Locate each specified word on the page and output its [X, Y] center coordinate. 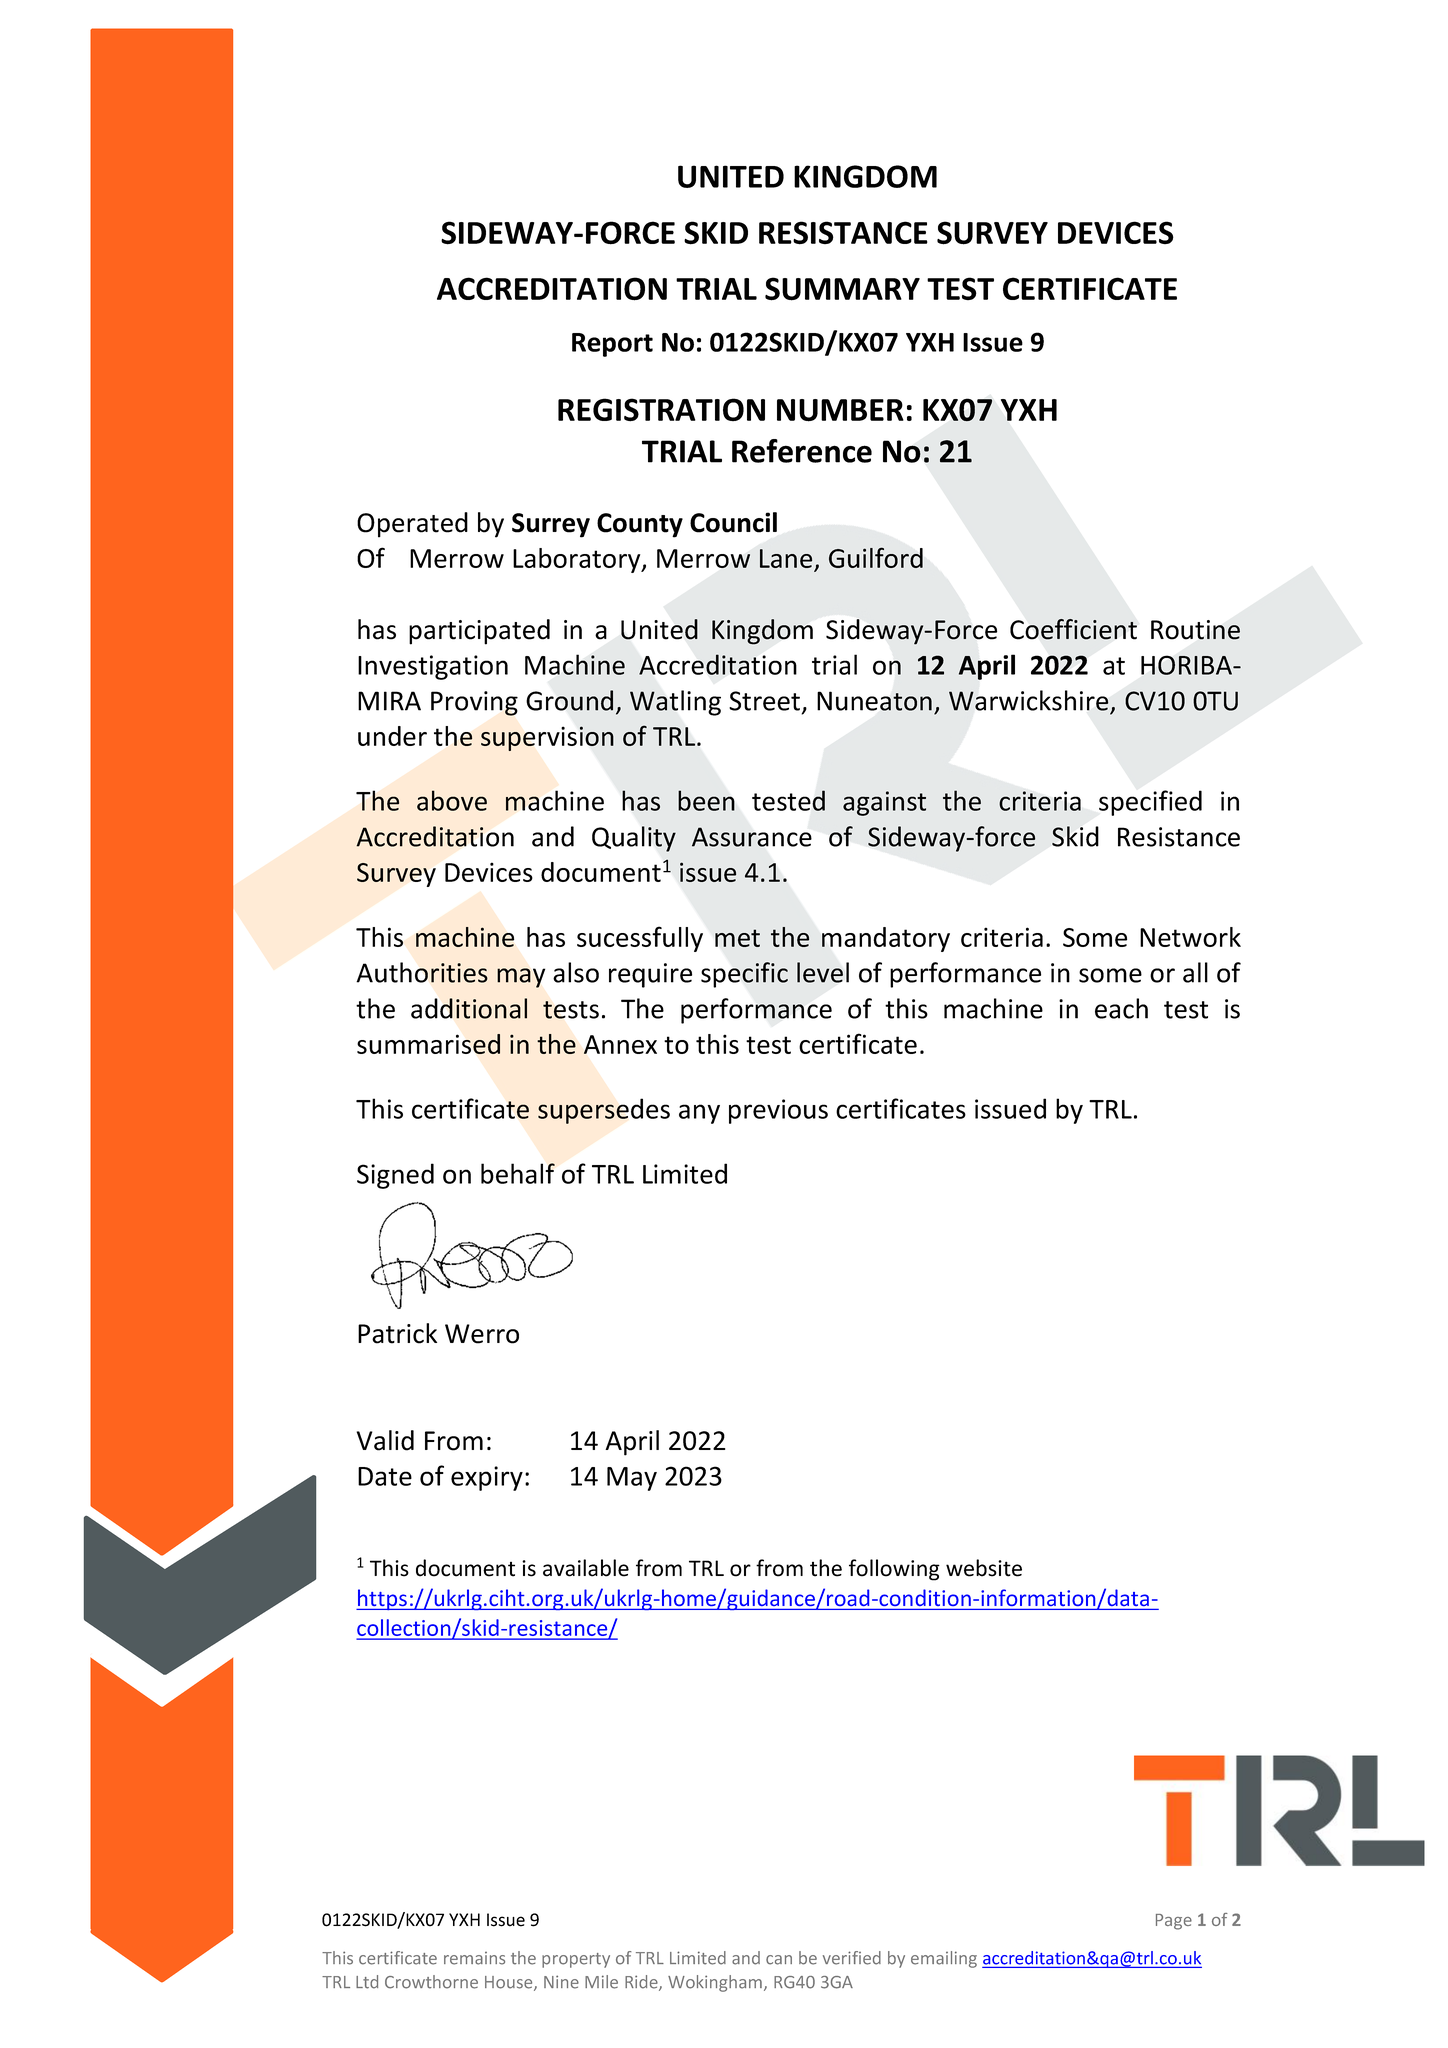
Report [612, 345]
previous [778, 1111]
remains [474, 1958]
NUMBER [840, 410]
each [1121, 1008]
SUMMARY [842, 289]
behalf [518, 1173]
